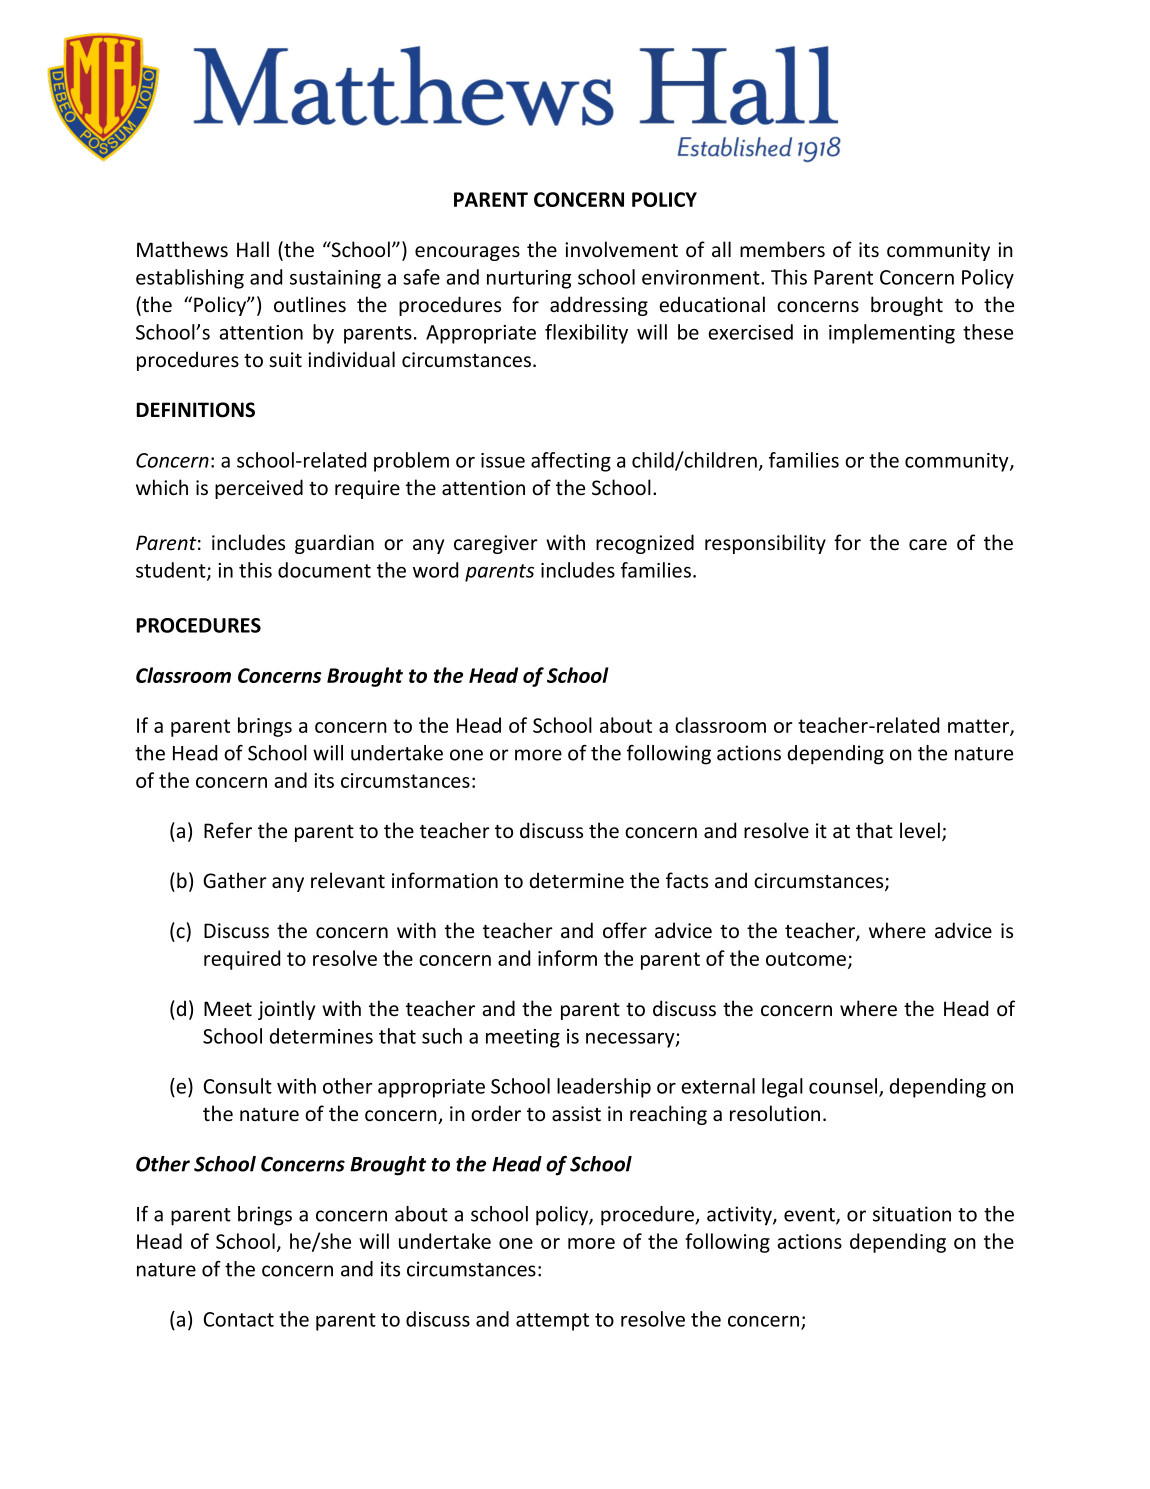  I want to click on addressing, so click(599, 306).
